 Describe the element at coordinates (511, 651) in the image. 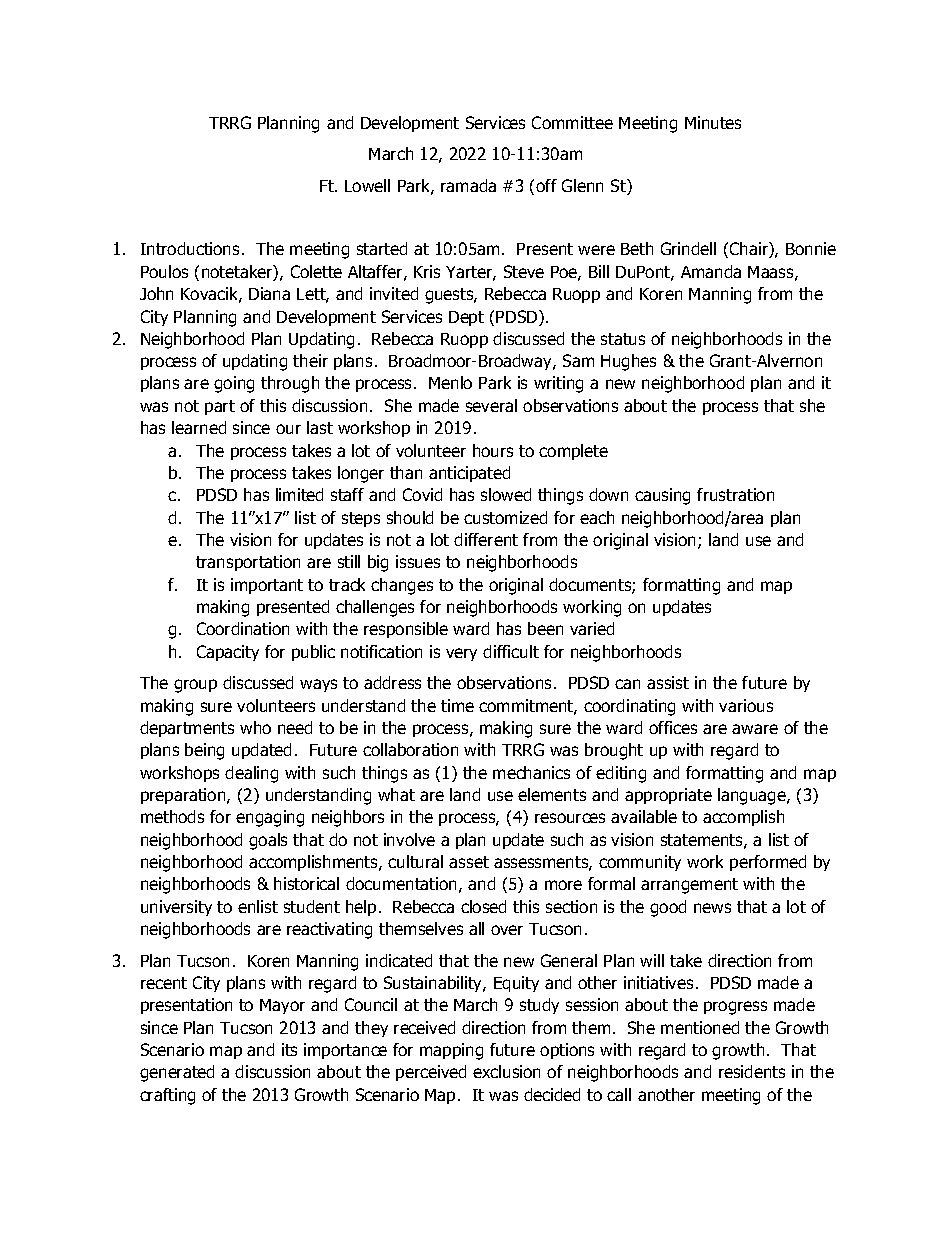

I see `difficult` at that location.
